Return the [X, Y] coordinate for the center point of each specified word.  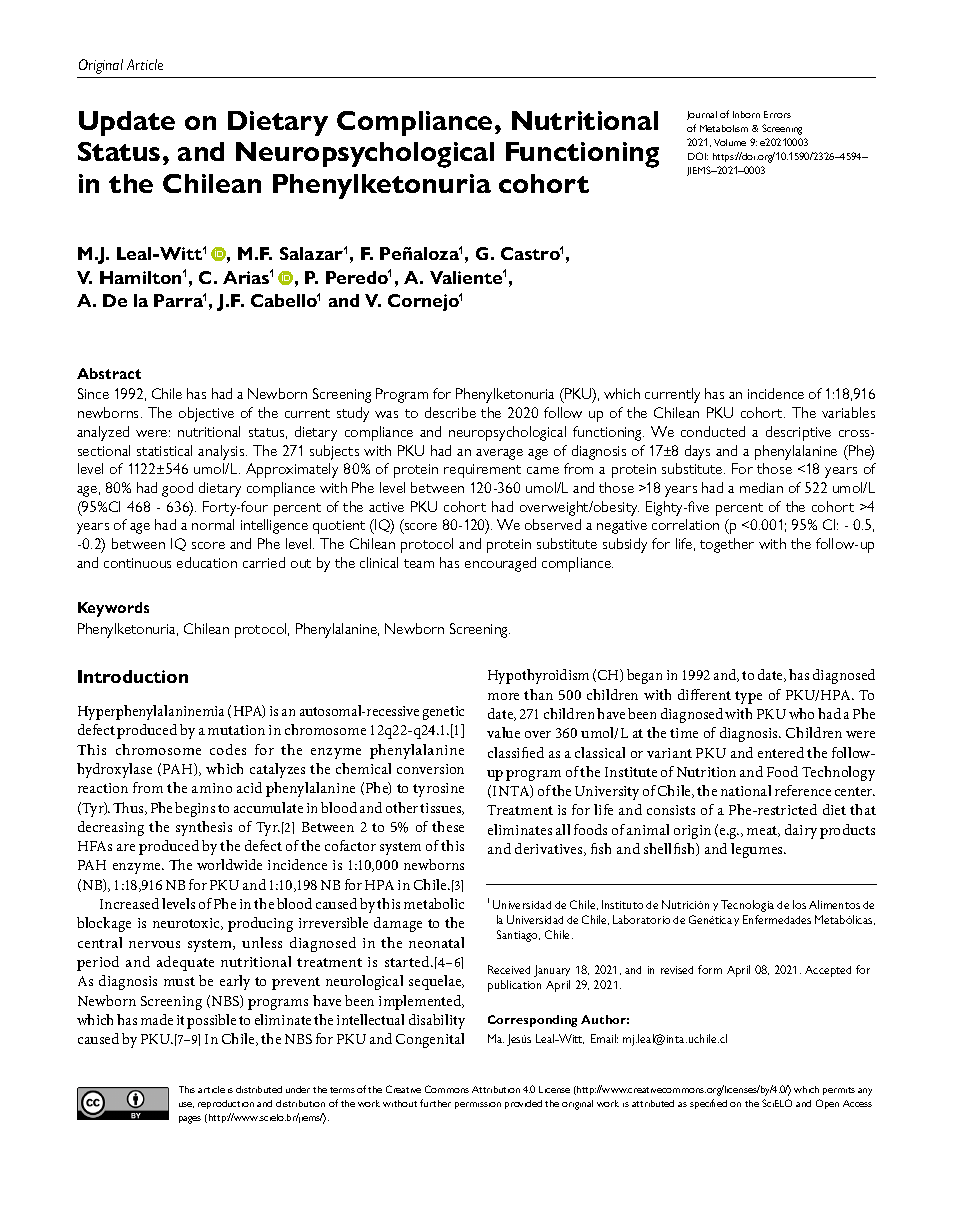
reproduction [226, 1104]
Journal [702, 115]
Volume [730, 142]
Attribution [496, 1089]
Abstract [109, 373]
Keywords [113, 609]
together [727, 545]
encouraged [500, 564]
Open [827, 1104]
